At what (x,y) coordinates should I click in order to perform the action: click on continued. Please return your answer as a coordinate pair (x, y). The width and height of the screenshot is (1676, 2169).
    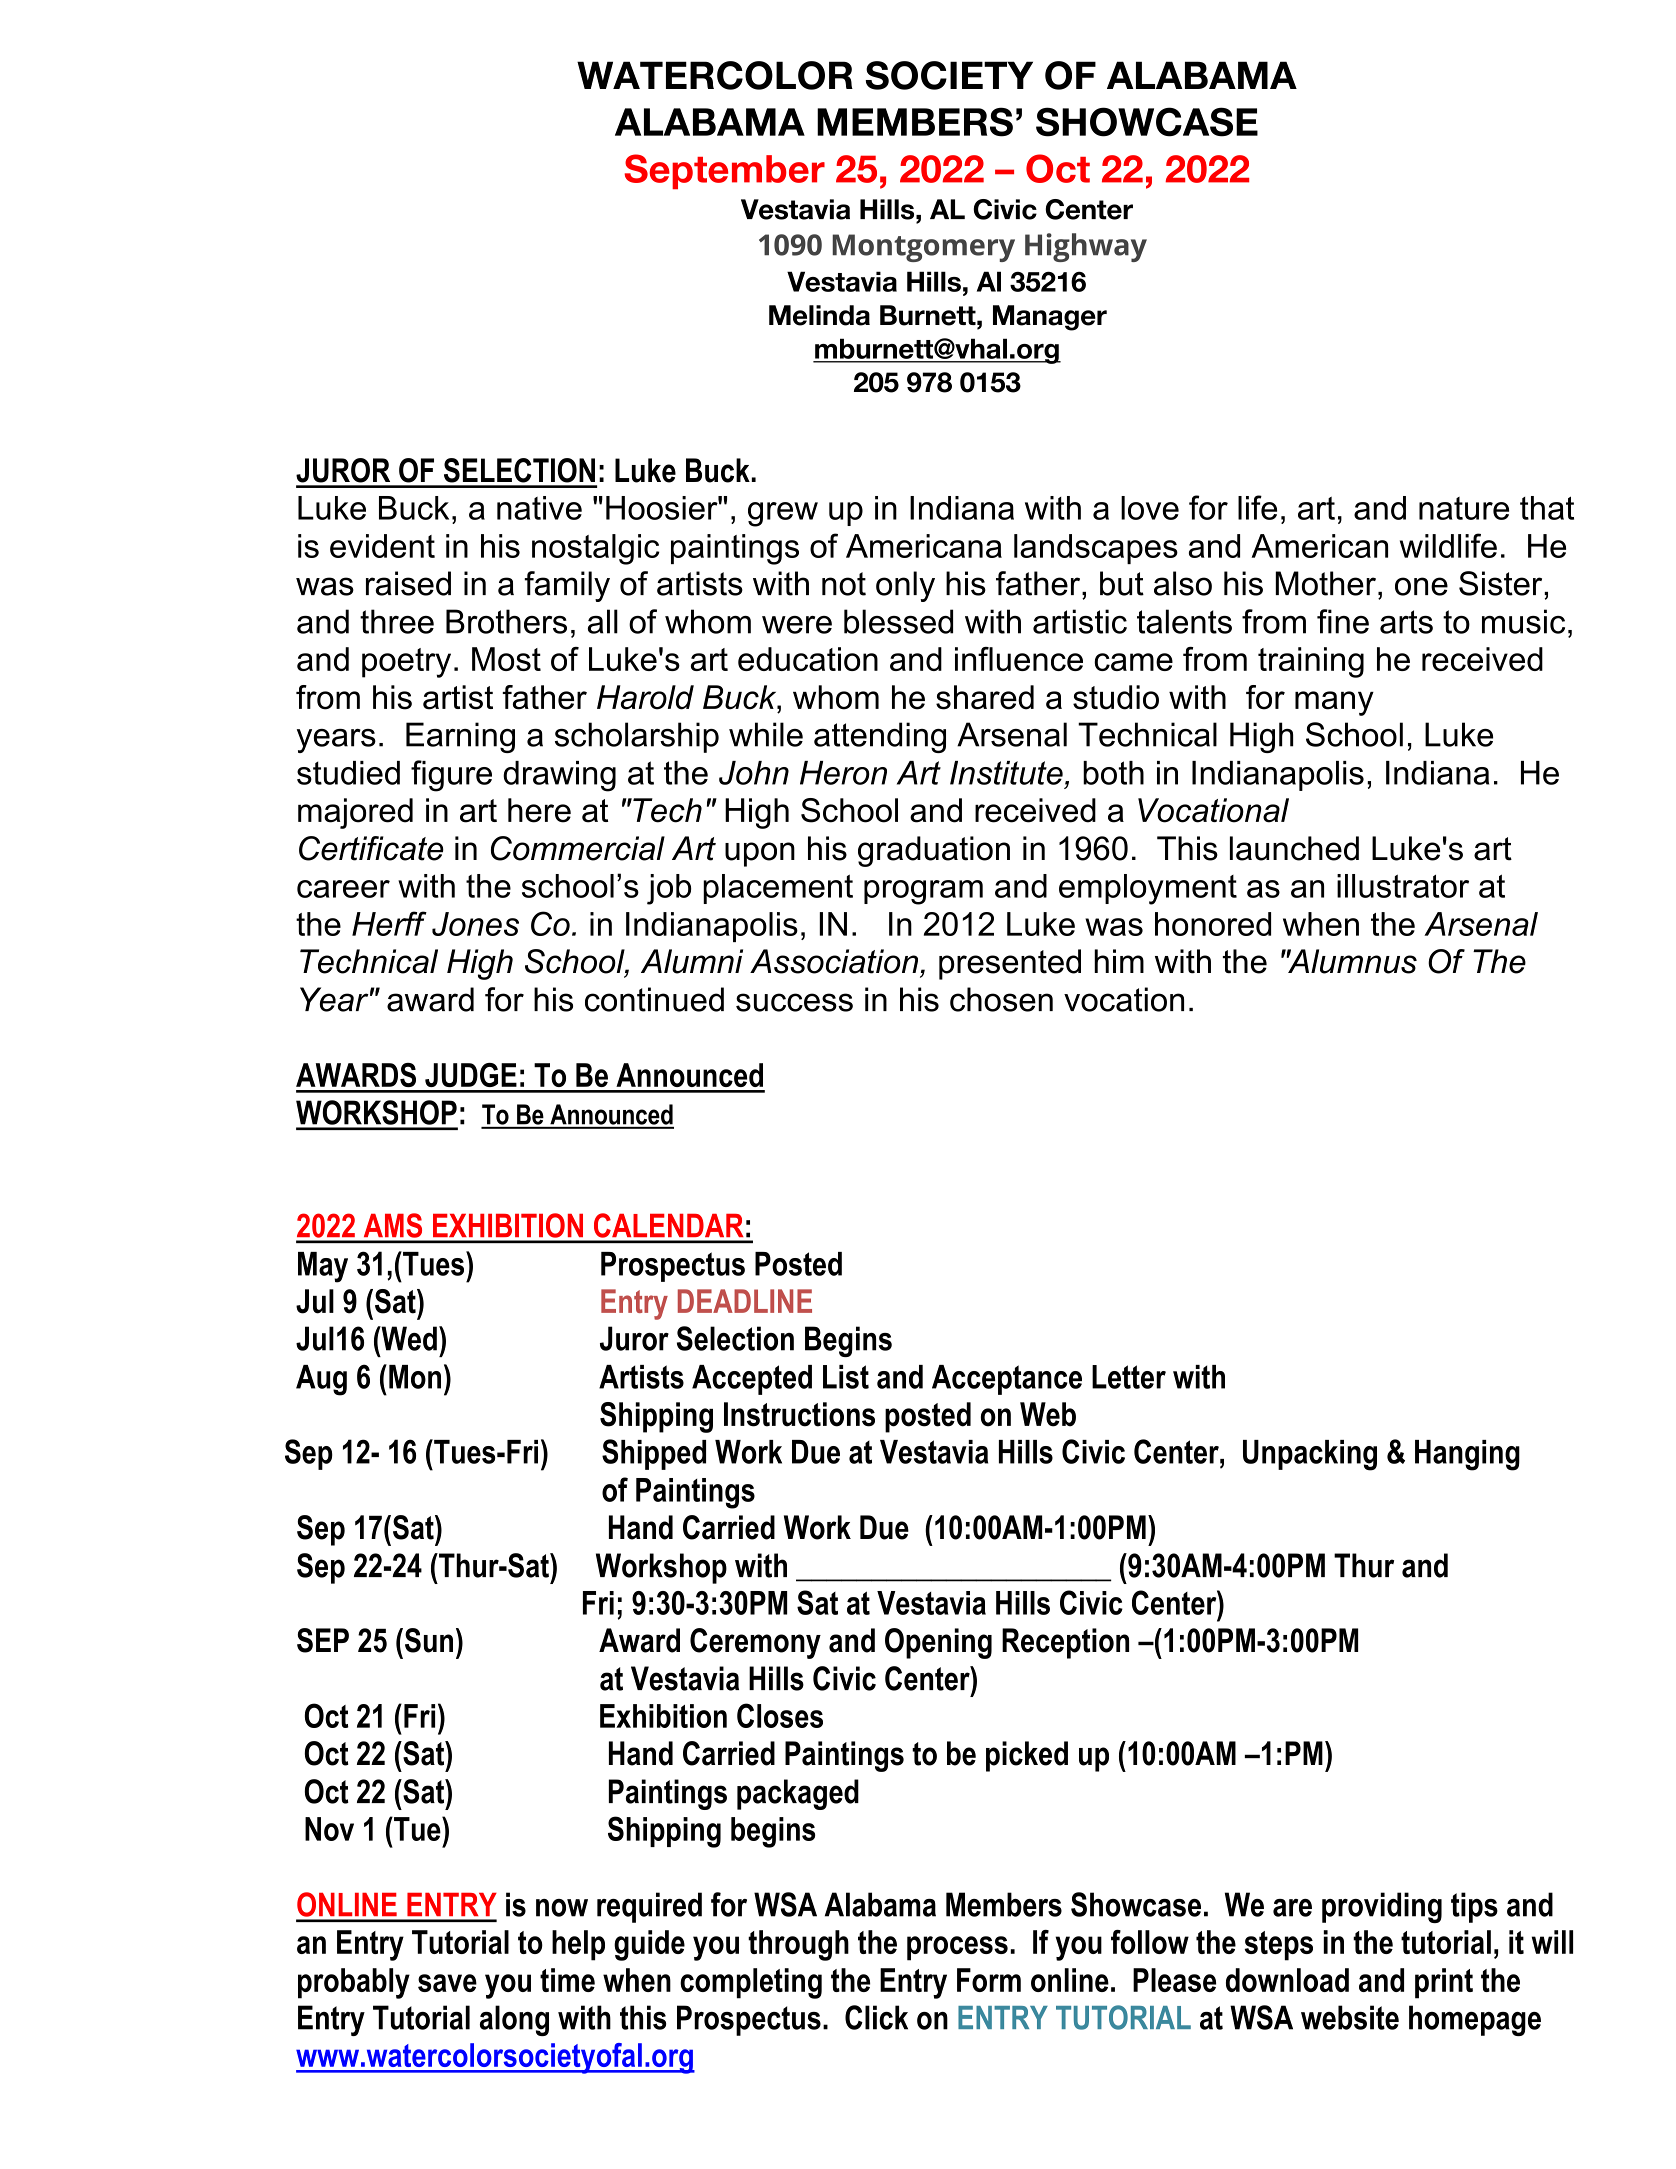
    Looking at the image, I should click on (654, 999).
